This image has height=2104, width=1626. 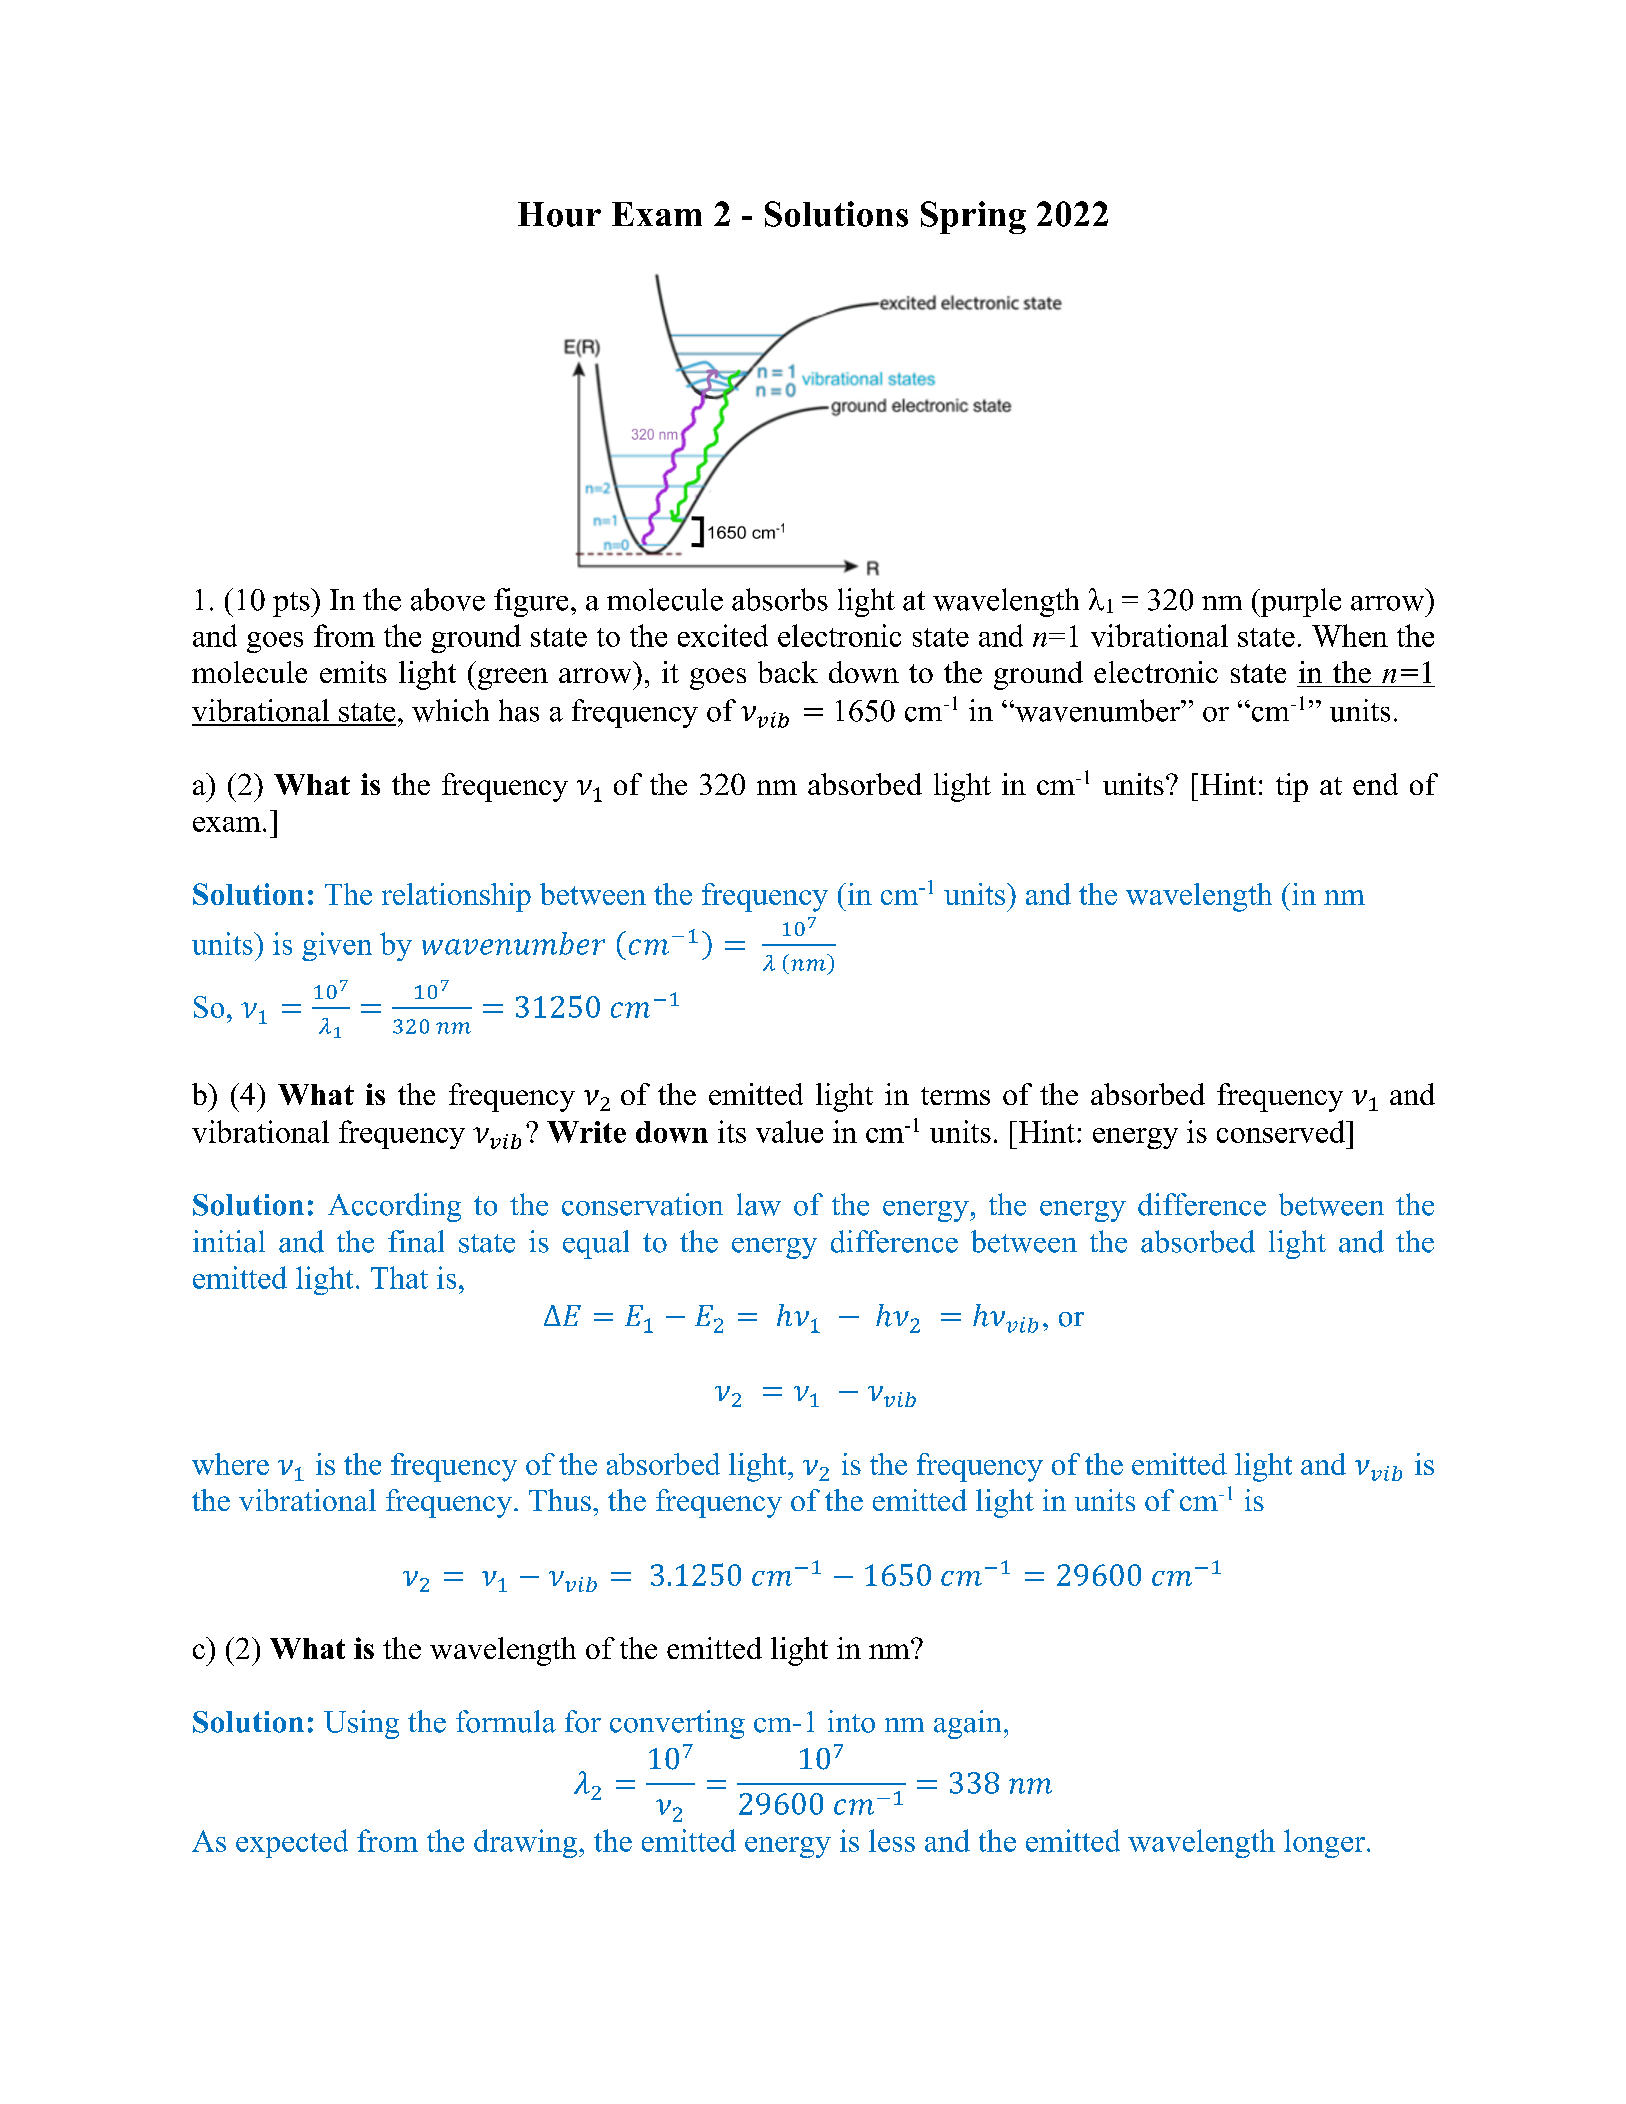 What do you see at coordinates (1324, 1843) in the image?
I see `longer` at bounding box center [1324, 1843].
